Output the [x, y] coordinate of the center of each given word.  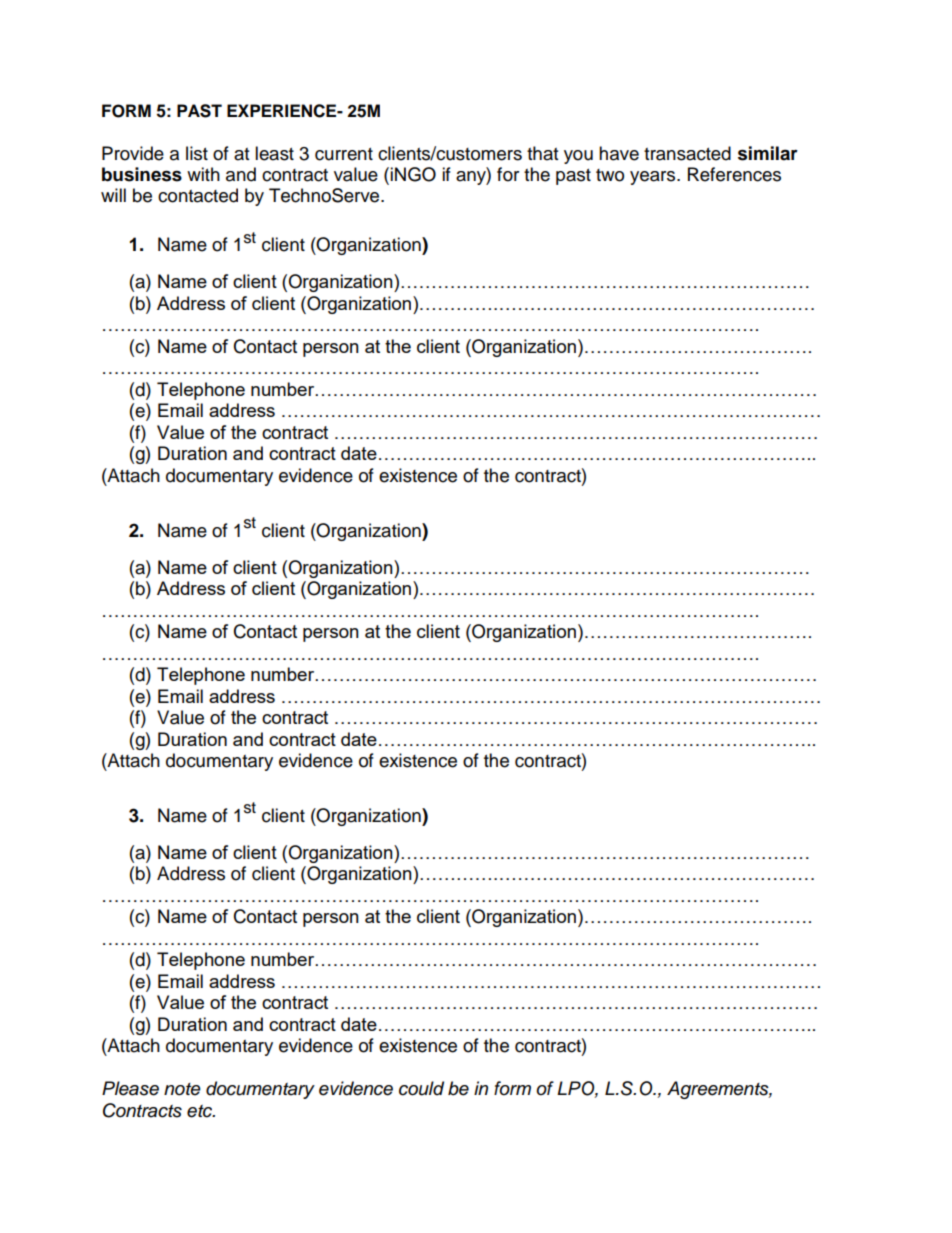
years [654, 178]
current [344, 154]
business [142, 174]
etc [201, 1111]
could [421, 1088]
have [619, 153]
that [542, 153]
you [578, 157]
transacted [687, 153]
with [203, 174]
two [610, 175]
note [182, 1089]
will [113, 195]
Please [130, 1088]
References [734, 174]
